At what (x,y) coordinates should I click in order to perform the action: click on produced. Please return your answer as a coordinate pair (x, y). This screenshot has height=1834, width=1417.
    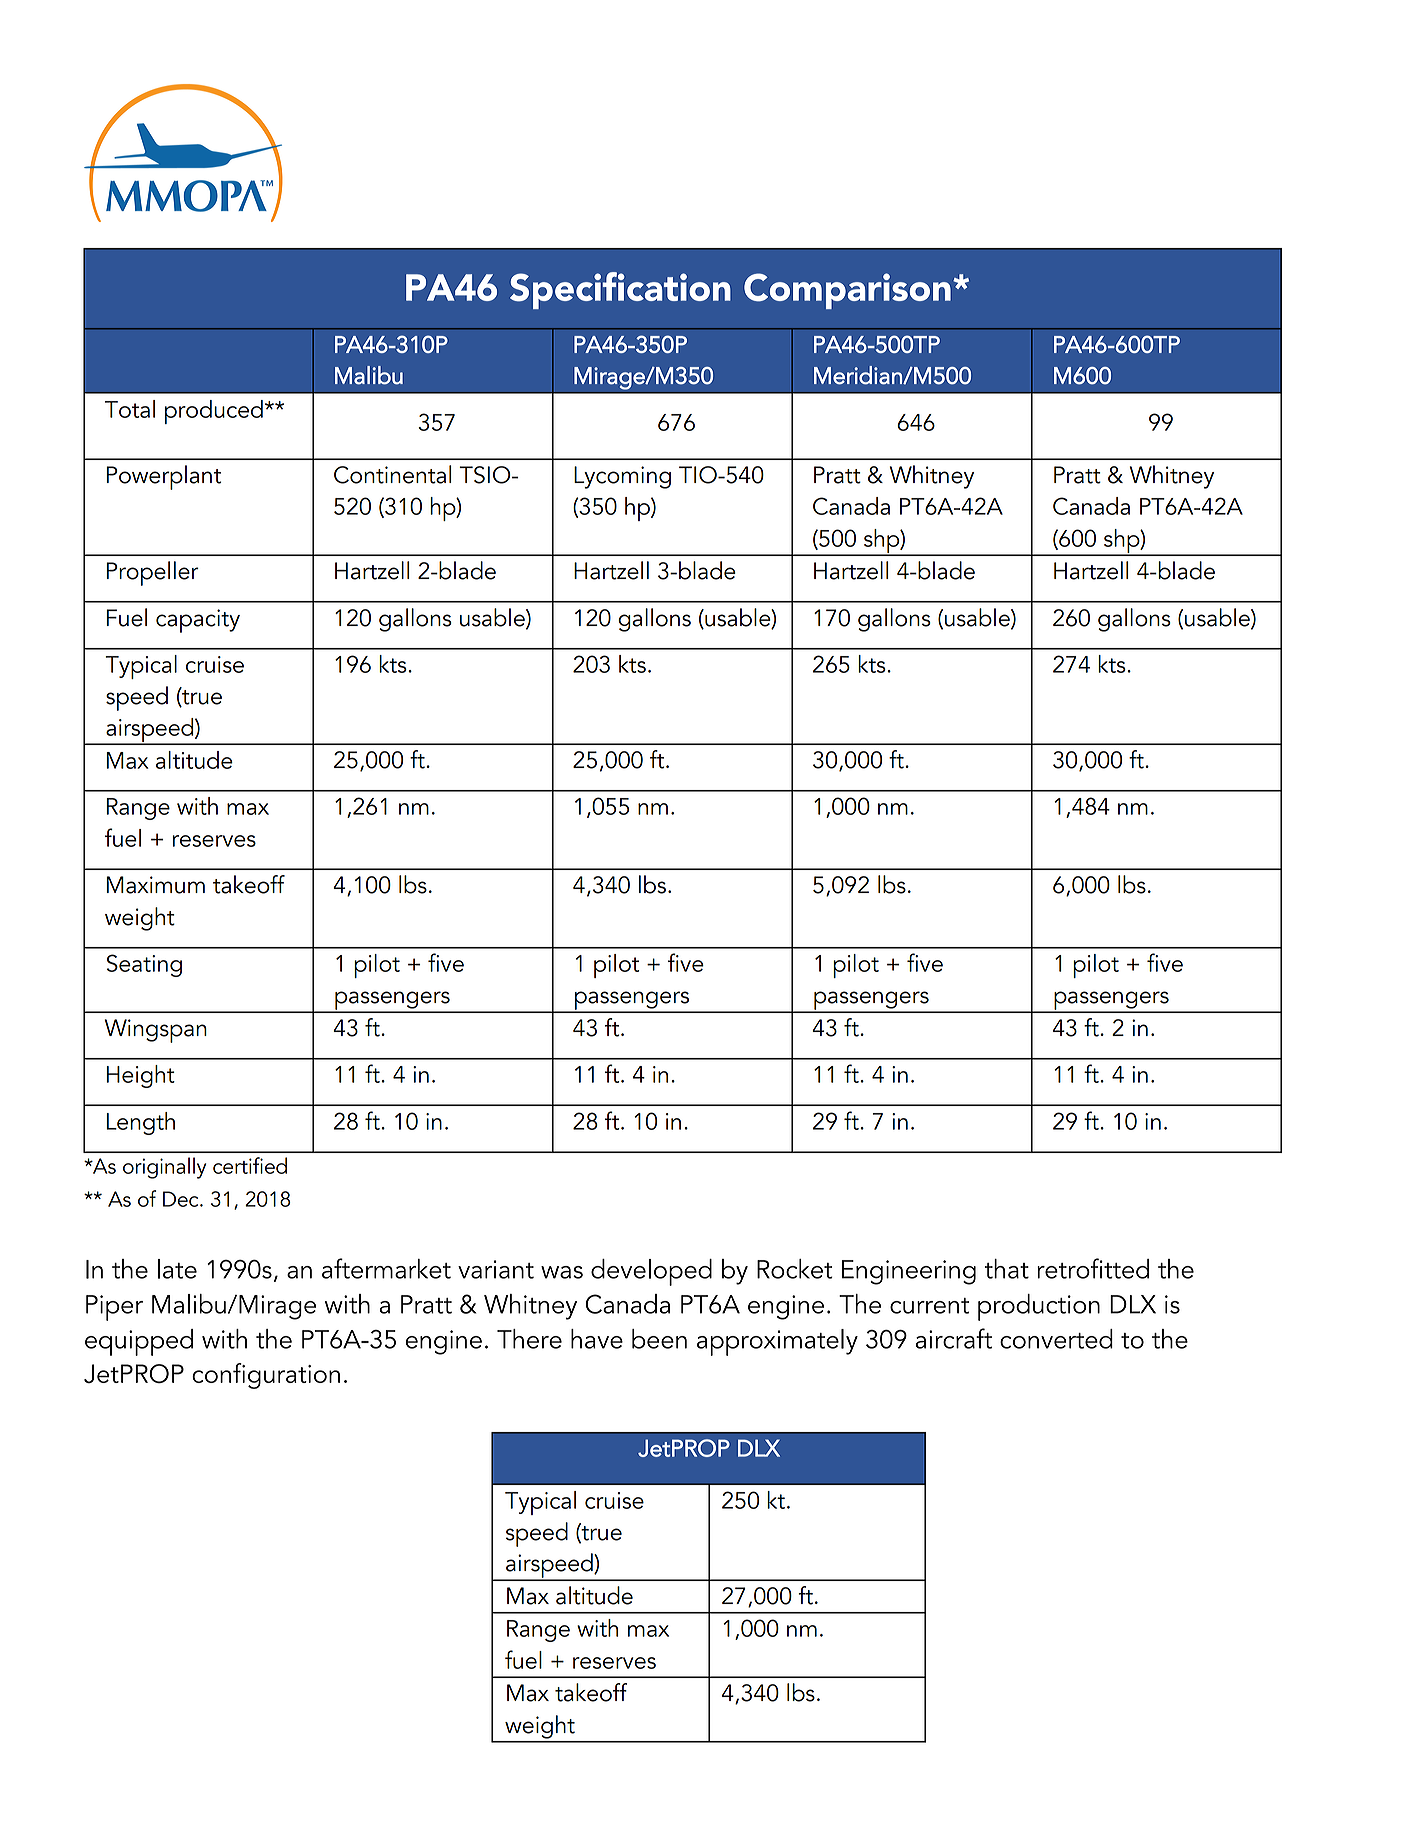
    Looking at the image, I should click on (214, 412).
